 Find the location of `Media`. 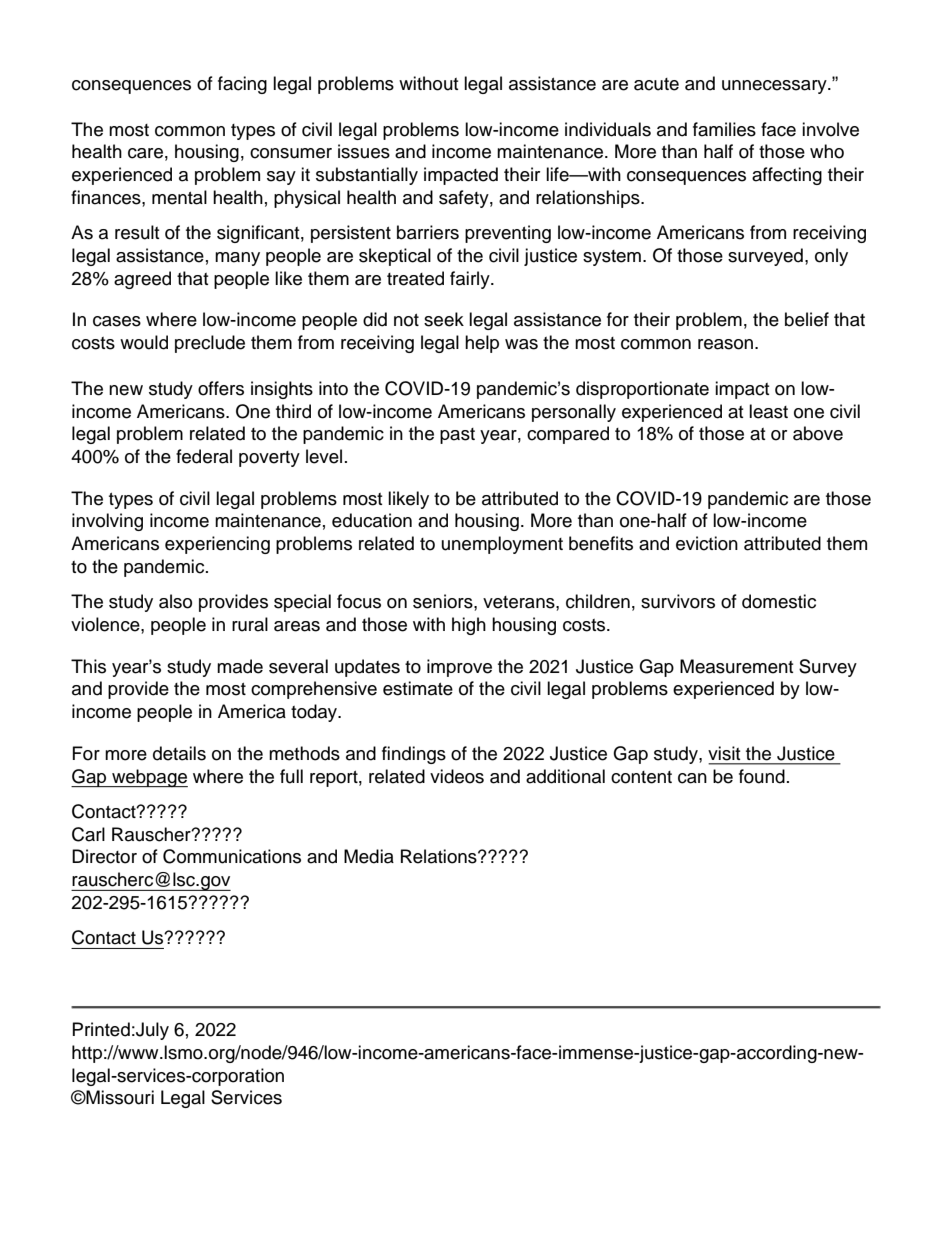

Media is located at coordinates (369, 856).
